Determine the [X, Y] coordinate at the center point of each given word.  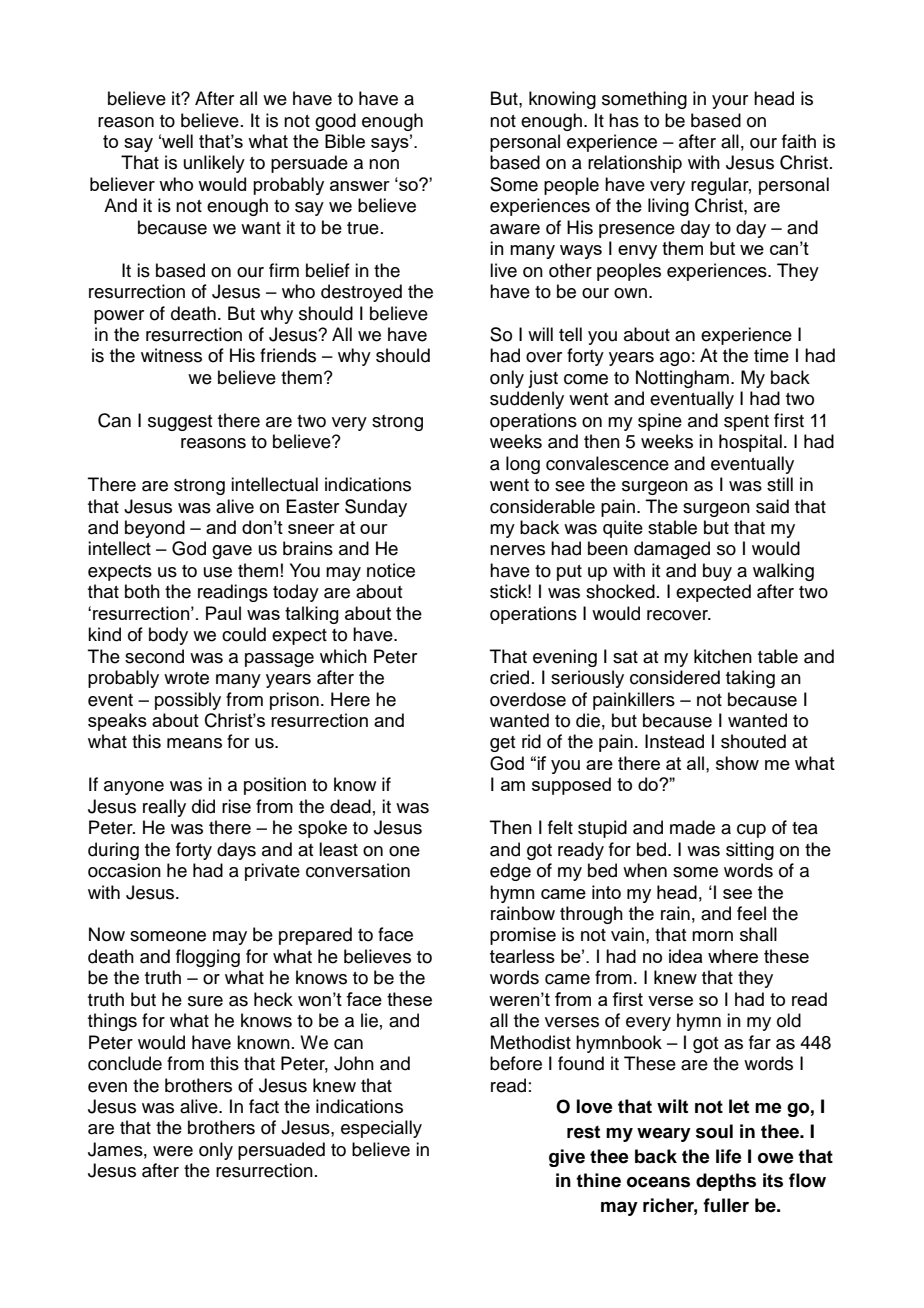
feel [751, 913]
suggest [180, 423]
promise [523, 936]
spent [746, 423]
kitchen [723, 656]
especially [381, 1129]
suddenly [527, 400]
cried [509, 677]
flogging [208, 958]
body [168, 636]
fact [264, 1106]
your [730, 102]
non [384, 164]
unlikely [214, 164]
